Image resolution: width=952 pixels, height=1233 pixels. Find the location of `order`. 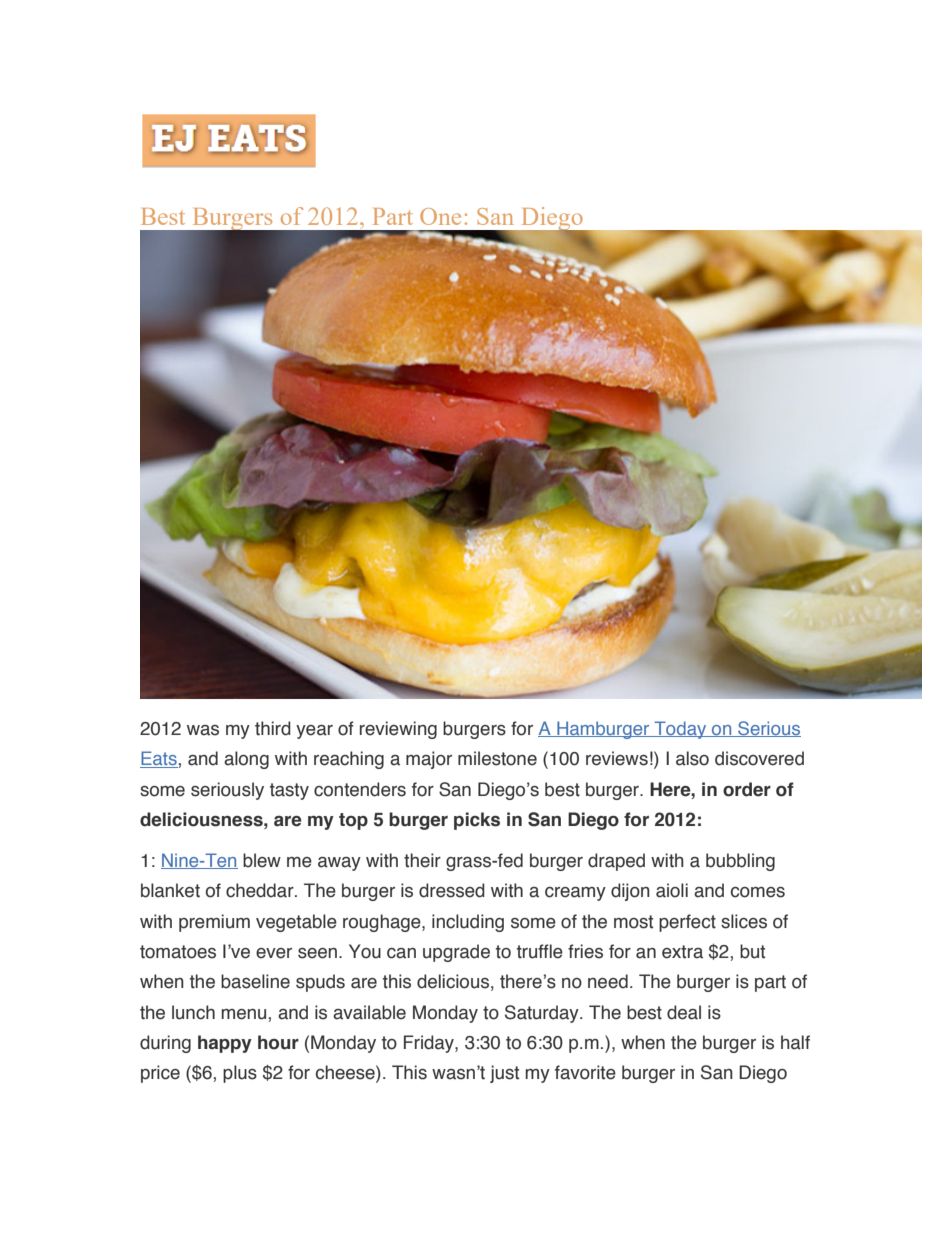

order is located at coordinates (747, 789).
